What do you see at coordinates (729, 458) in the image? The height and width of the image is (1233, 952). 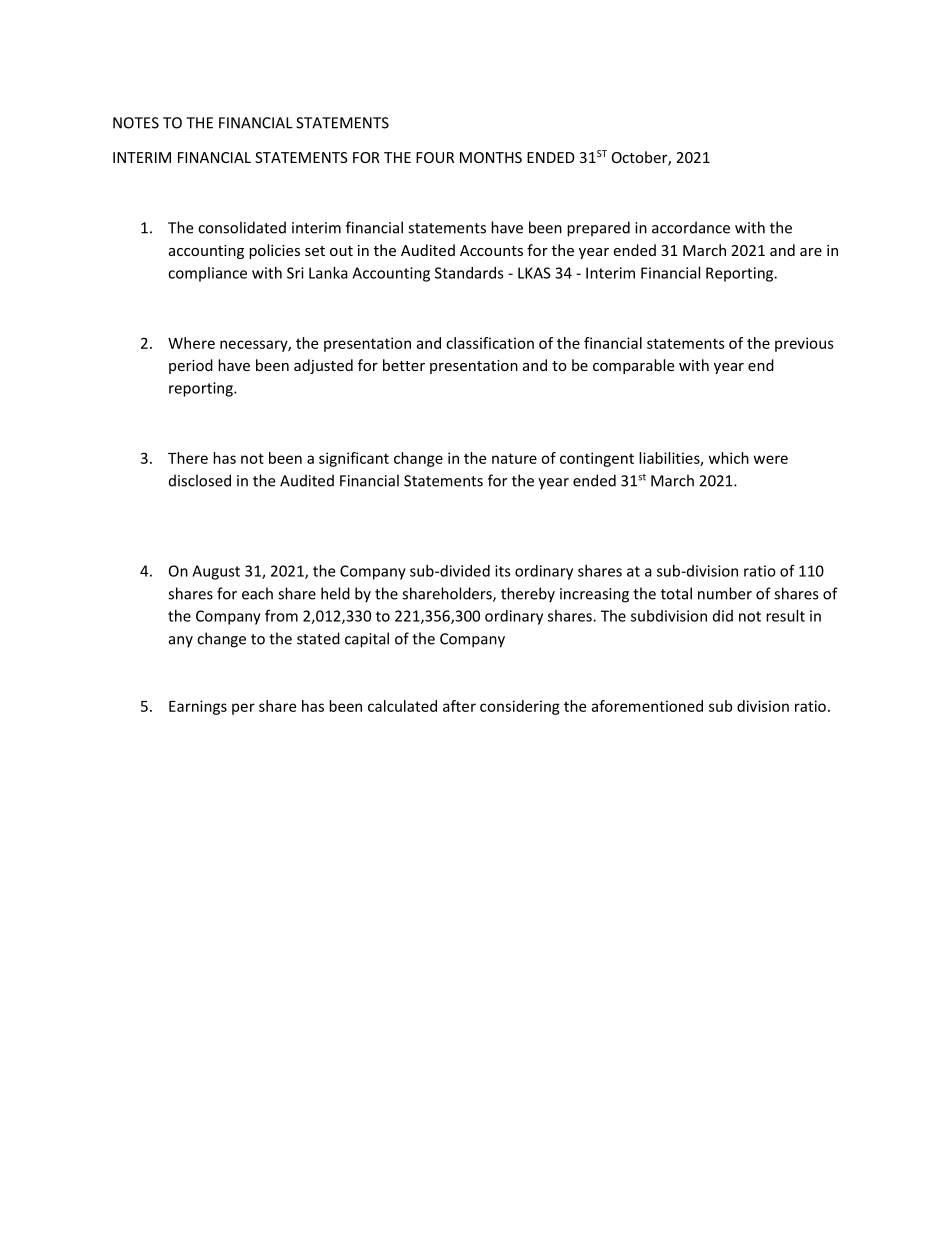 I see `which` at bounding box center [729, 458].
